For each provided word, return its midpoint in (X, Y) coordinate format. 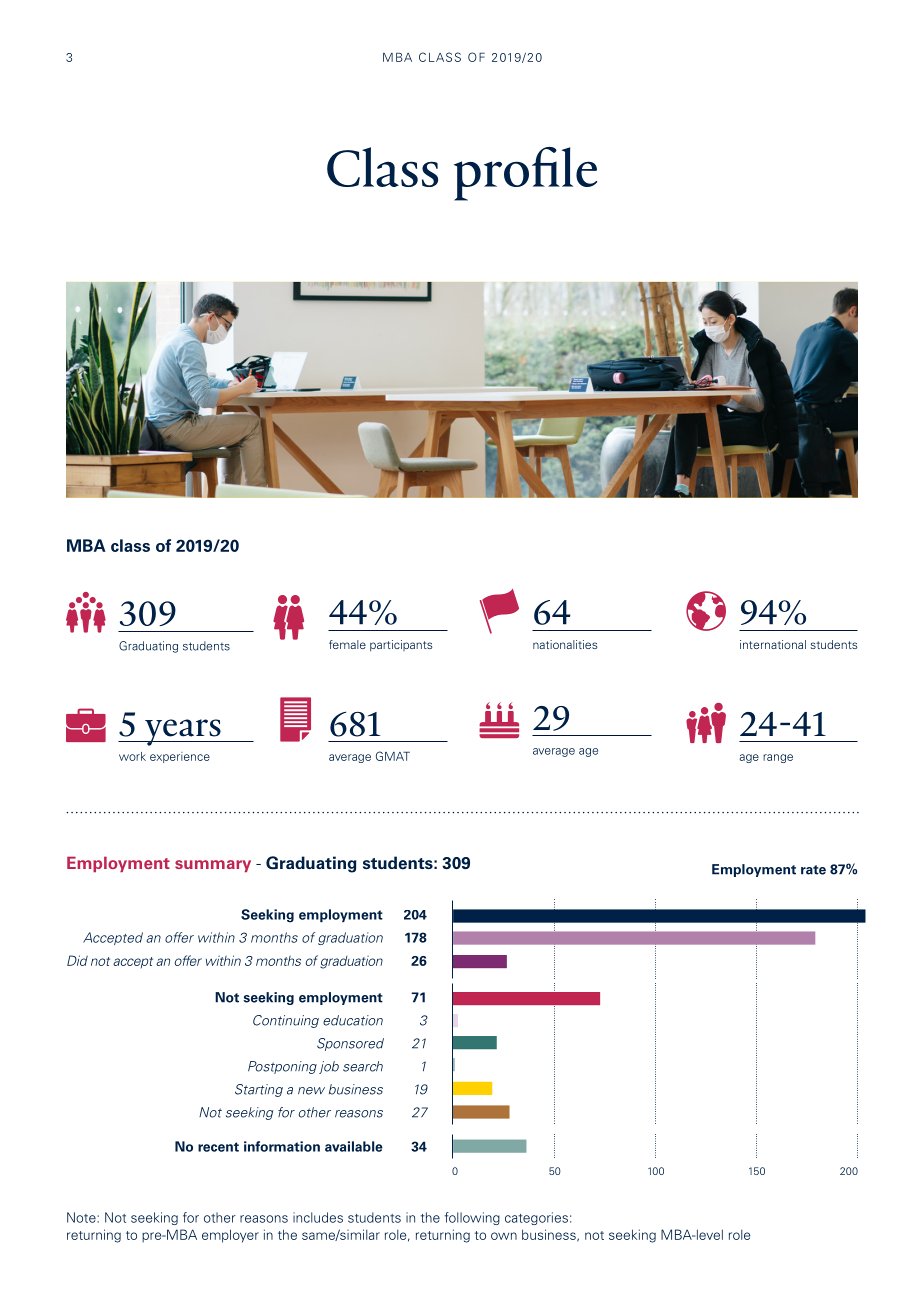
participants (401, 646)
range (778, 758)
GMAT (393, 756)
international (773, 644)
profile (525, 174)
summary (213, 866)
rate (813, 870)
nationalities (565, 644)
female (347, 644)
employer (230, 1236)
